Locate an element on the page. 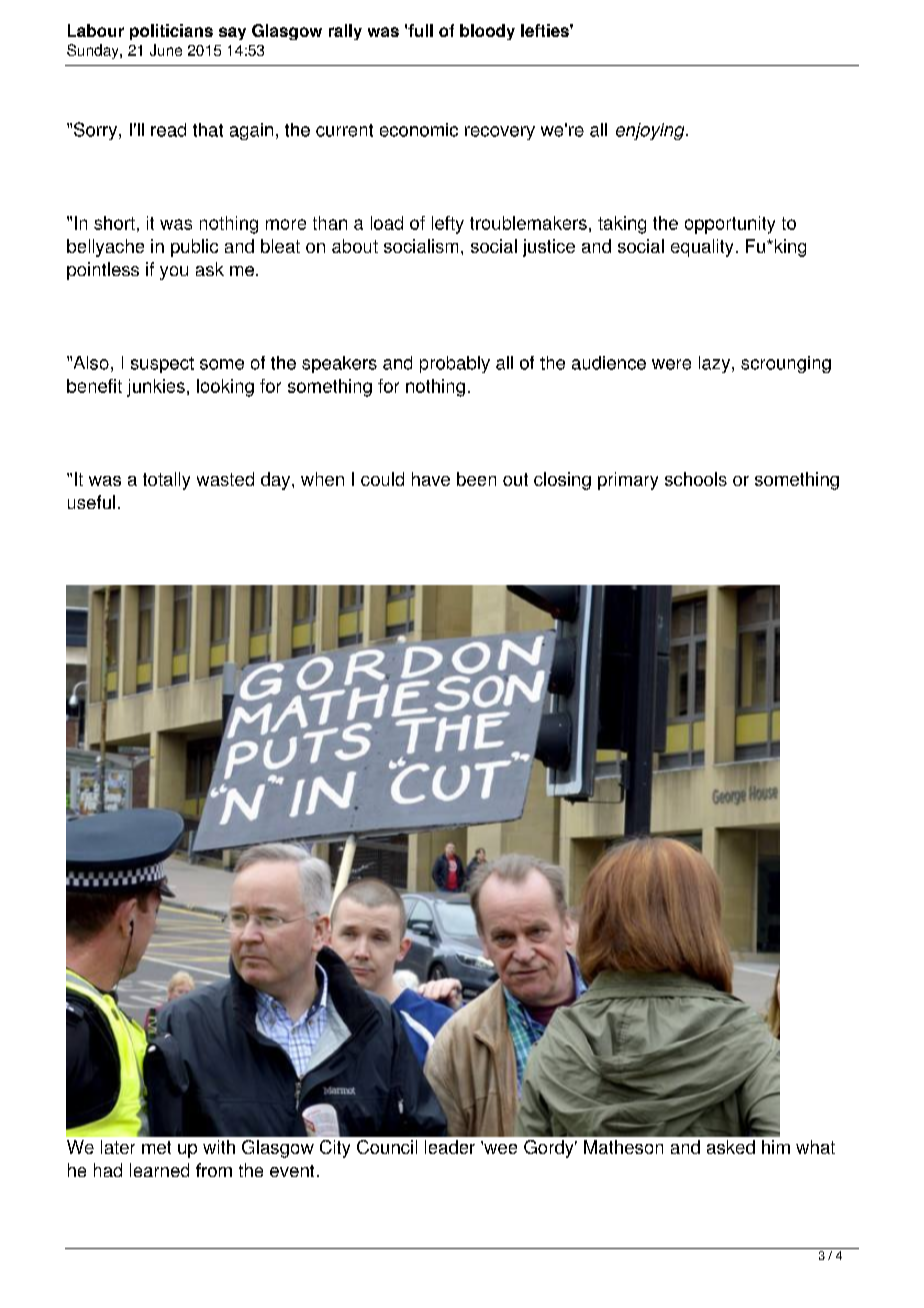 This image has width=924, height=1308. schools is located at coordinates (696, 479).
